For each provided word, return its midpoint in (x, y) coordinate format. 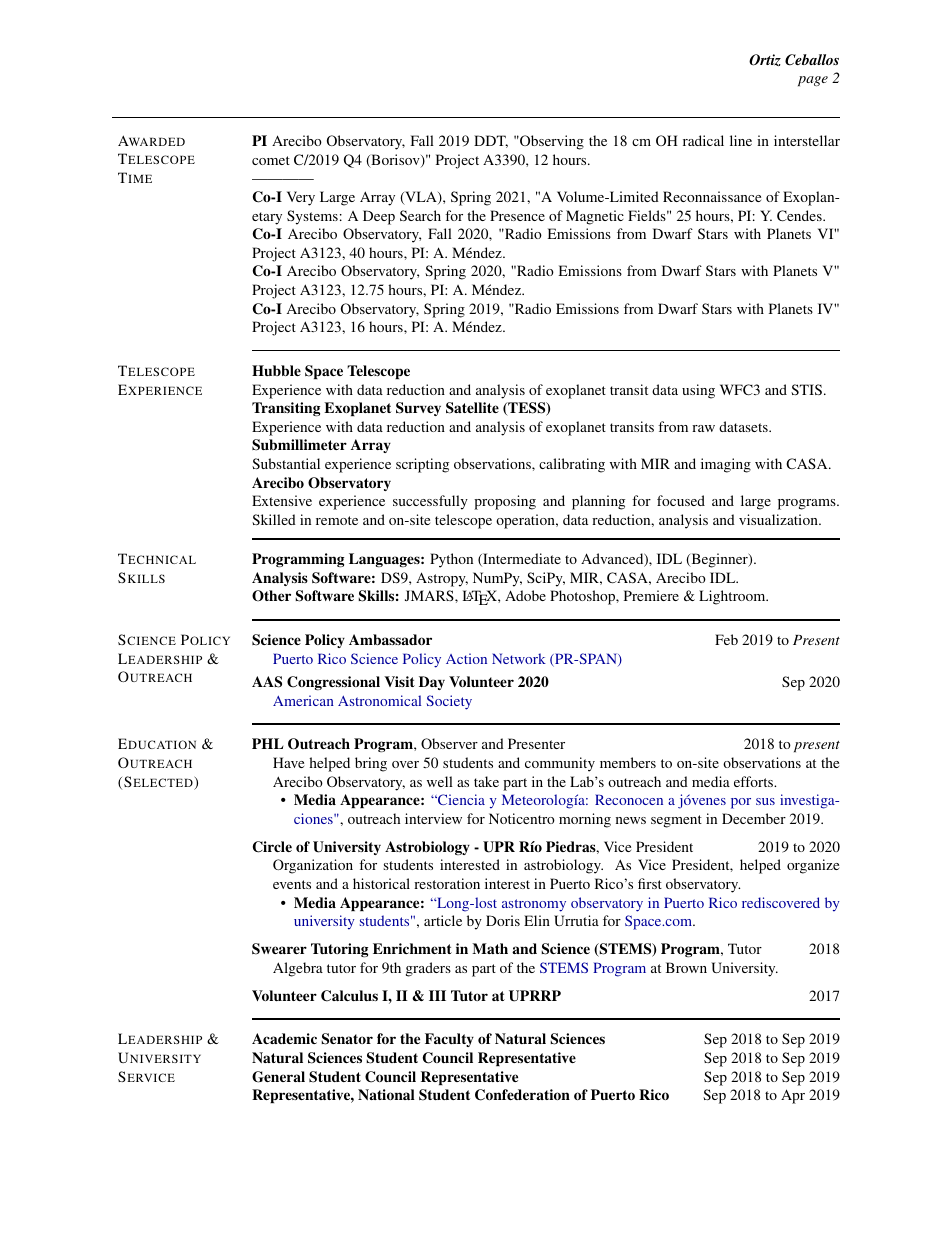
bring (371, 764)
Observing (551, 142)
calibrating (572, 465)
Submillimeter (299, 445)
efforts (754, 781)
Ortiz (765, 60)
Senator (347, 1039)
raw (703, 428)
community (560, 764)
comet (271, 160)
